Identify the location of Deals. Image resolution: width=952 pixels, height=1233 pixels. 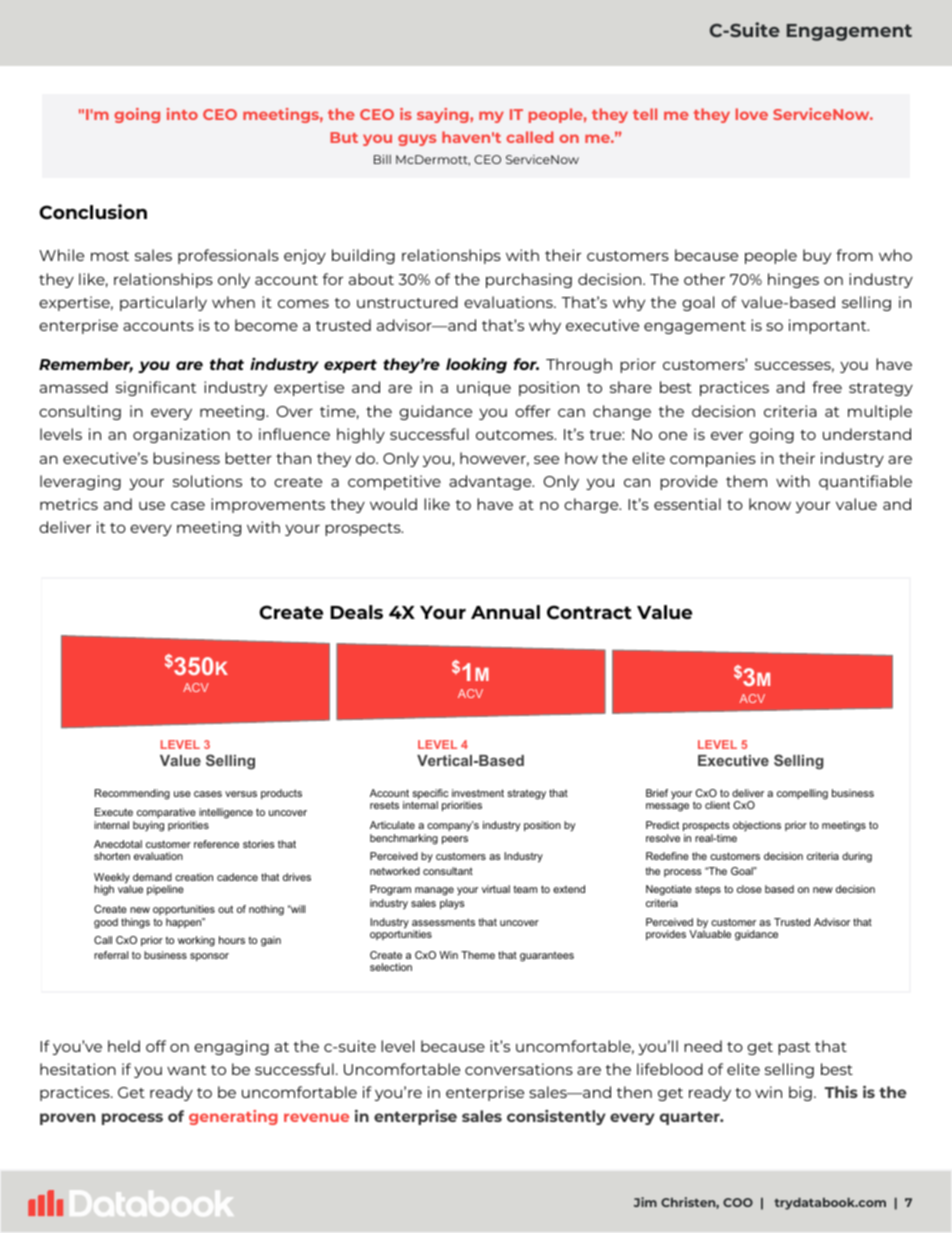
(356, 612).
